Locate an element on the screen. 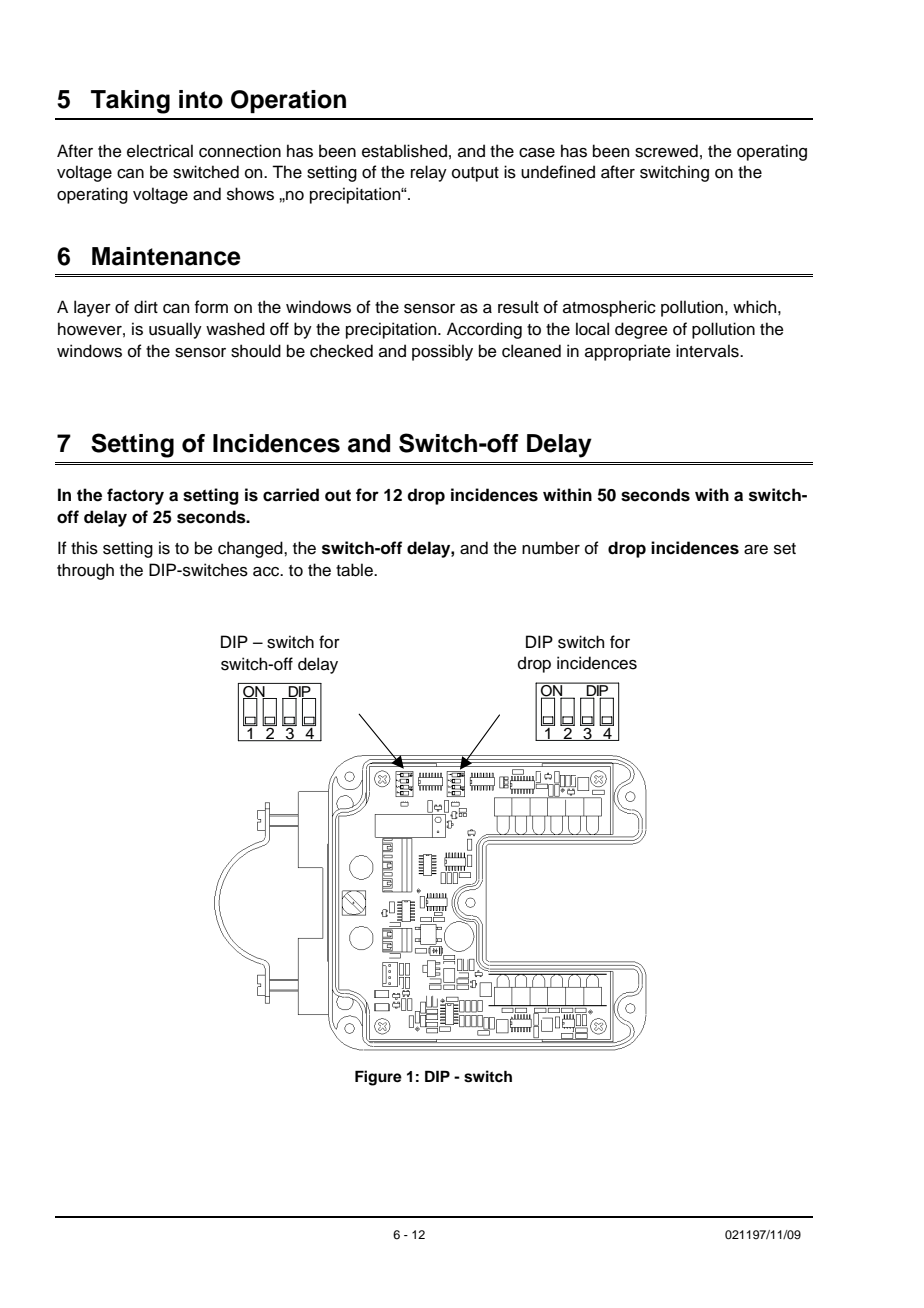  degree is located at coordinates (641, 330).
